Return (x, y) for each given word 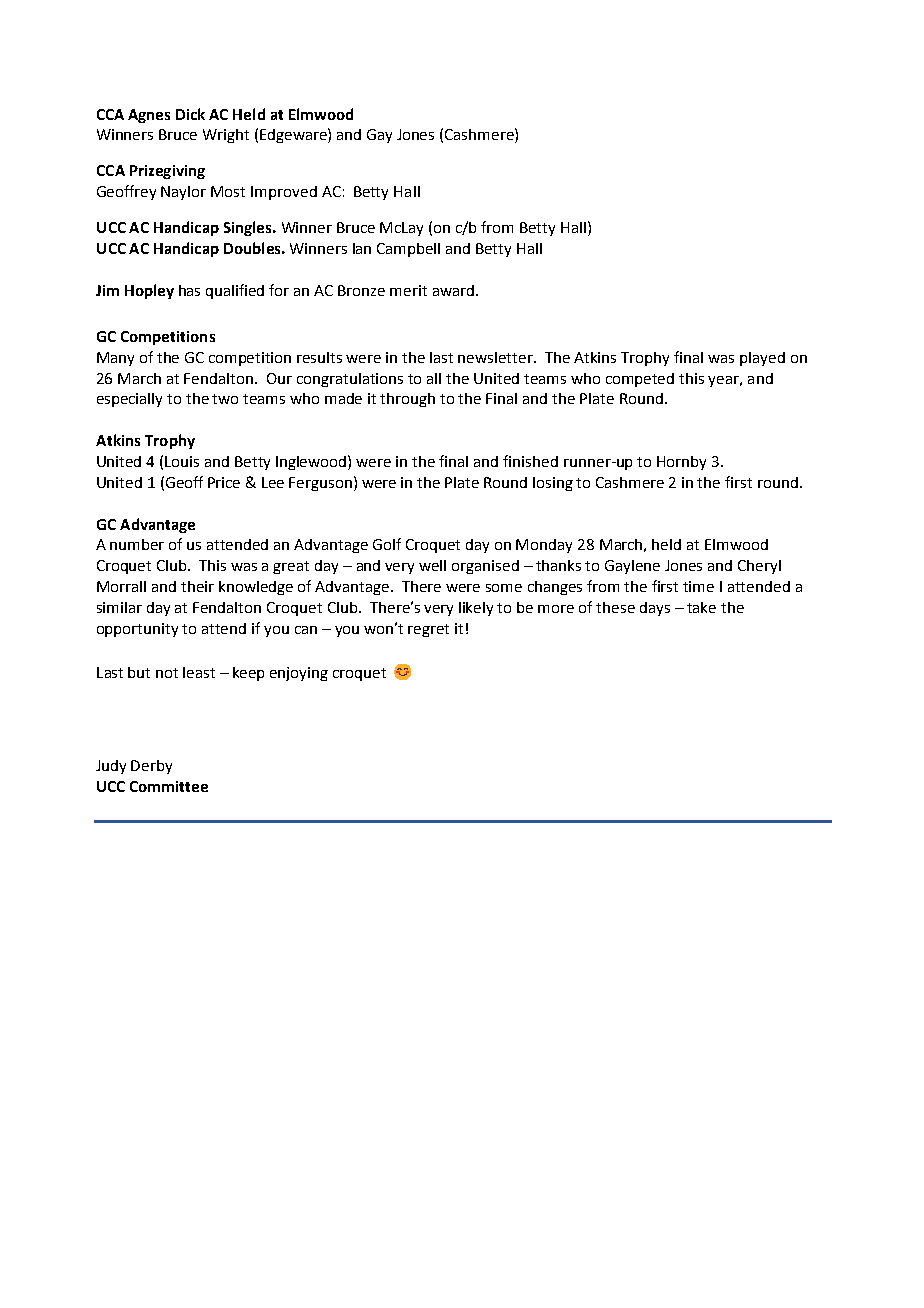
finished (530, 461)
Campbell (408, 250)
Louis (182, 461)
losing (553, 484)
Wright (226, 136)
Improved (284, 193)
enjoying (299, 674)
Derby (151, 767)
